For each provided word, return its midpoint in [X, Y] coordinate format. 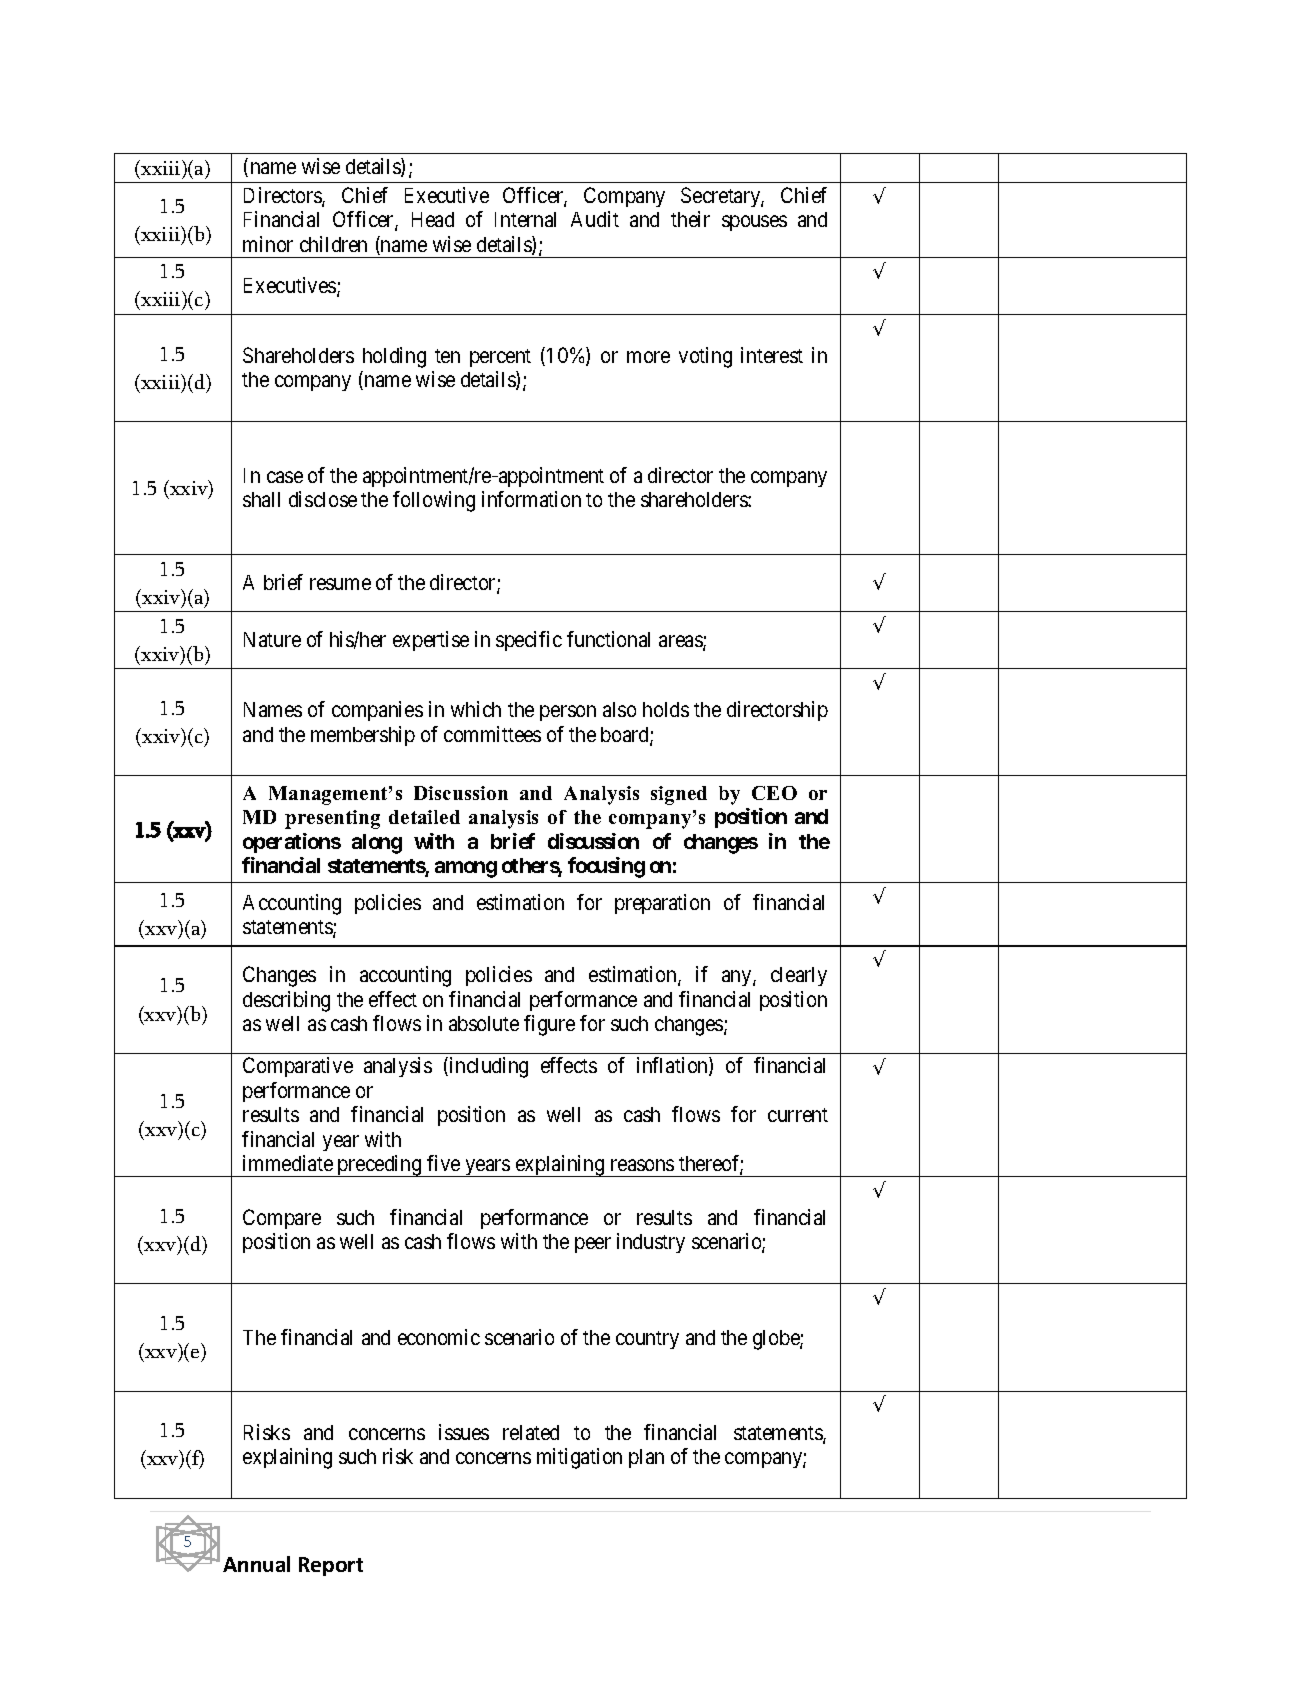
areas [681, 642]
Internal [525, 219]
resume [340, 584]
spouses [754, 223]
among [466, 869]
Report [331, 1566]
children [333, 244]
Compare [282, 1219]
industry [651, 1243]
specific [529, 641]
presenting [332, 819]
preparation [662, 904]
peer [593, 1245]
